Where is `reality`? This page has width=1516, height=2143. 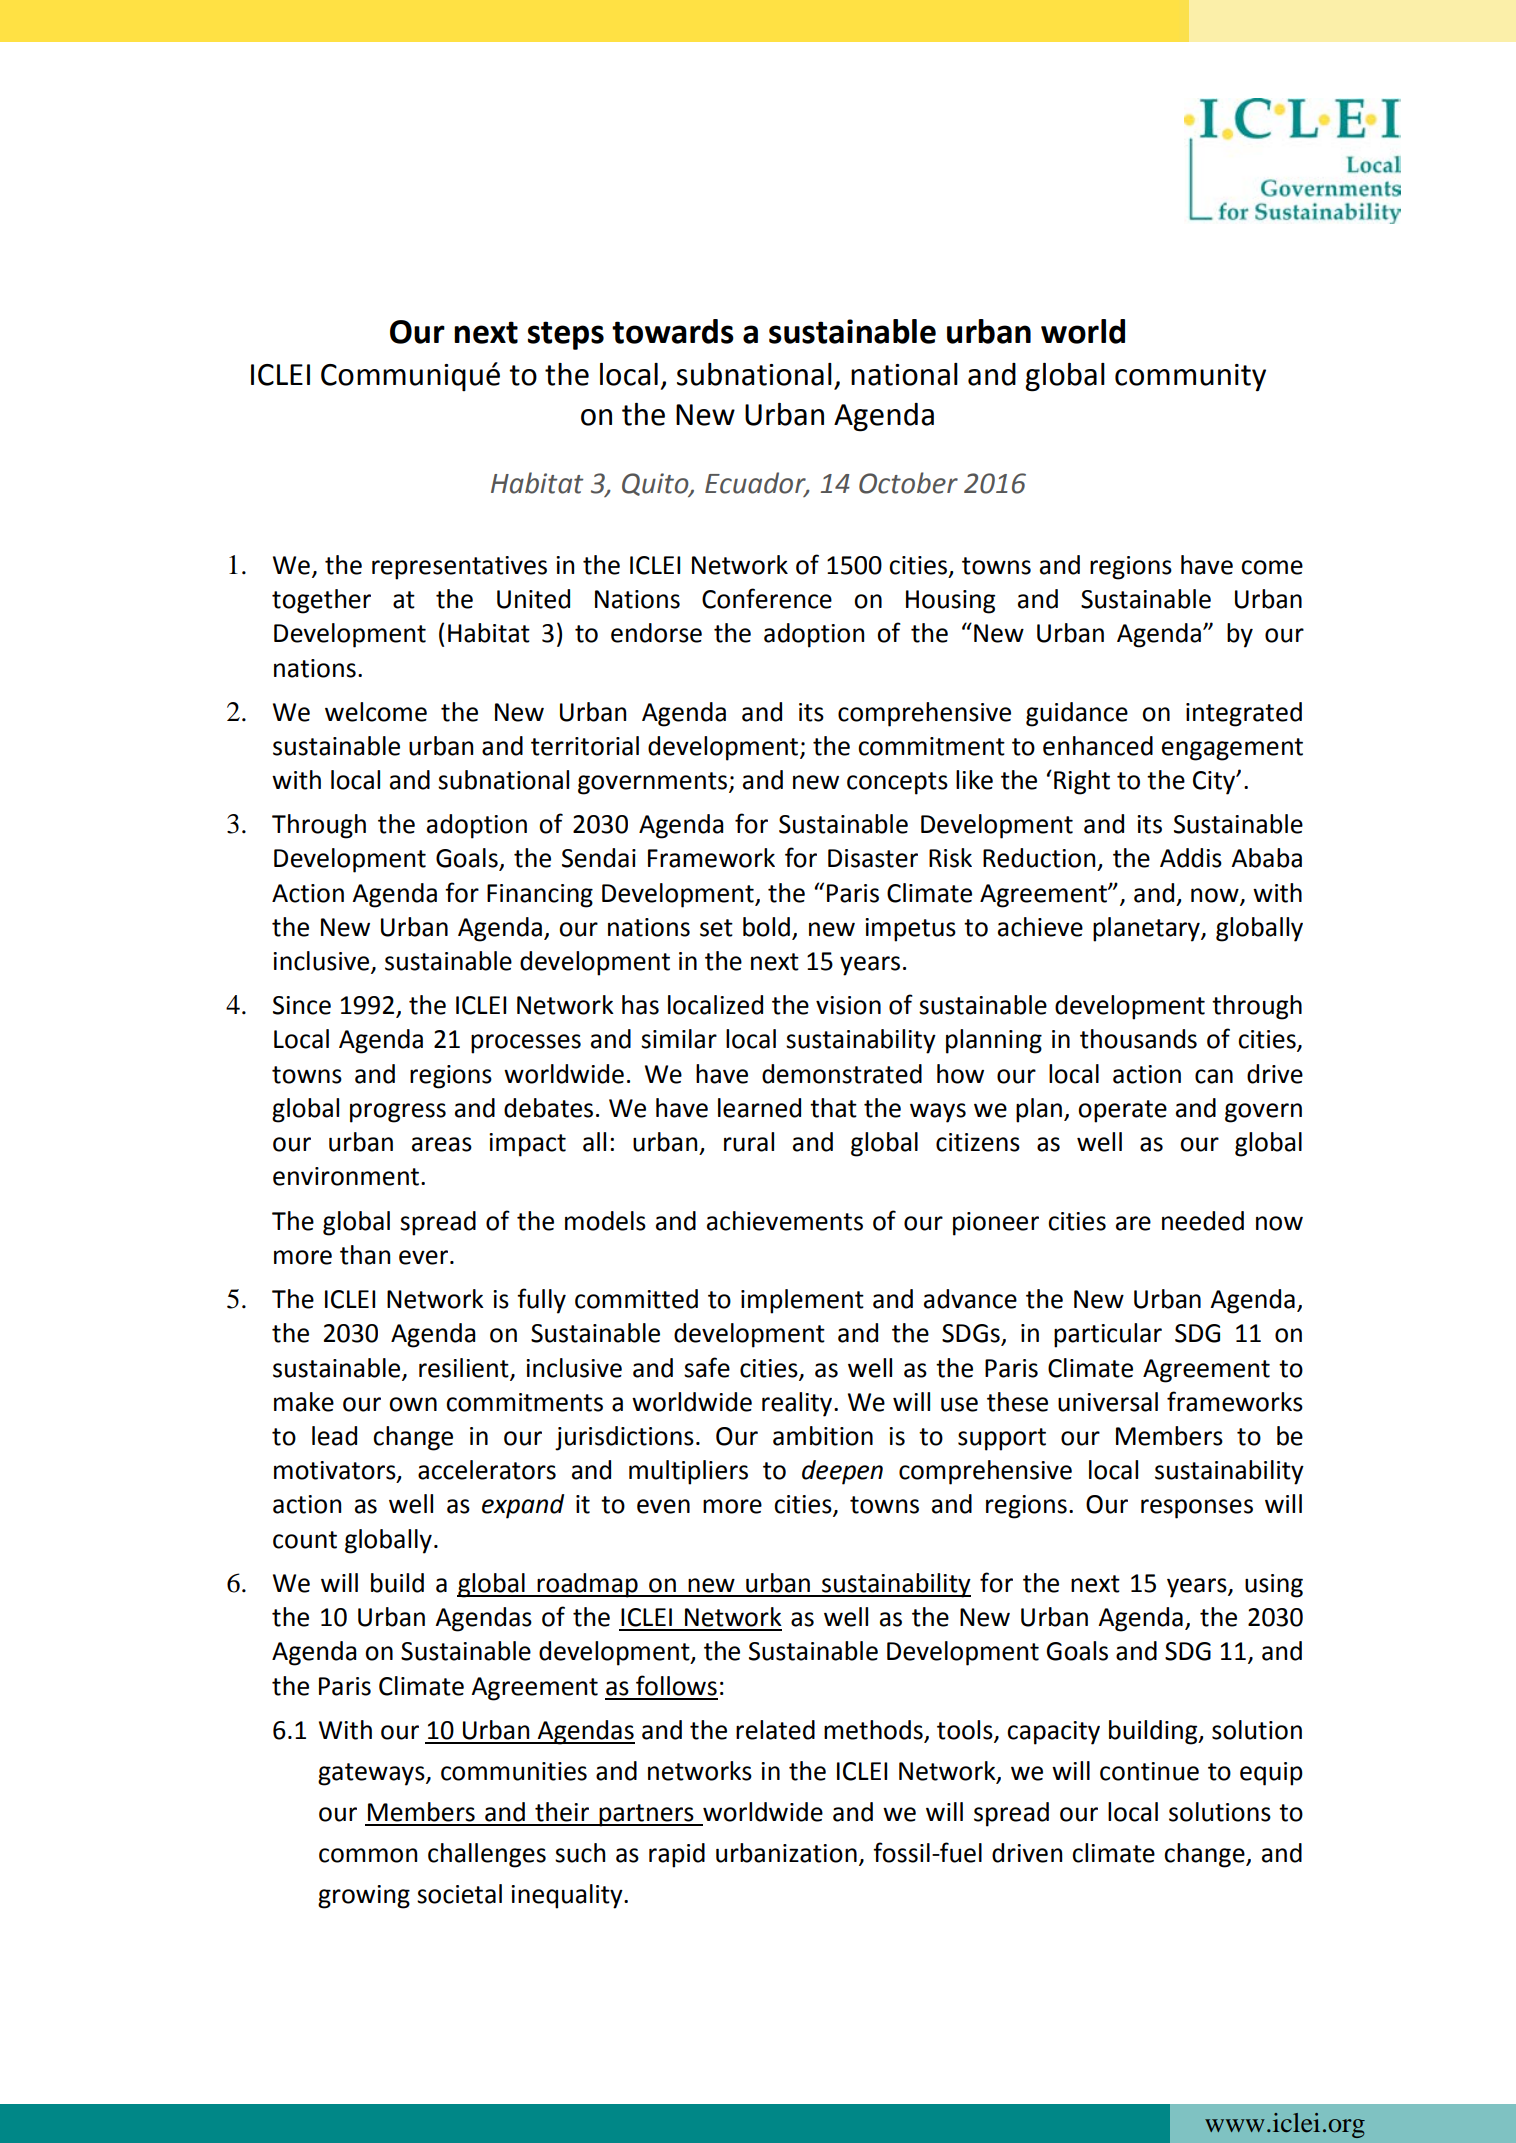
reality is located at coordinates (798, 1404).
